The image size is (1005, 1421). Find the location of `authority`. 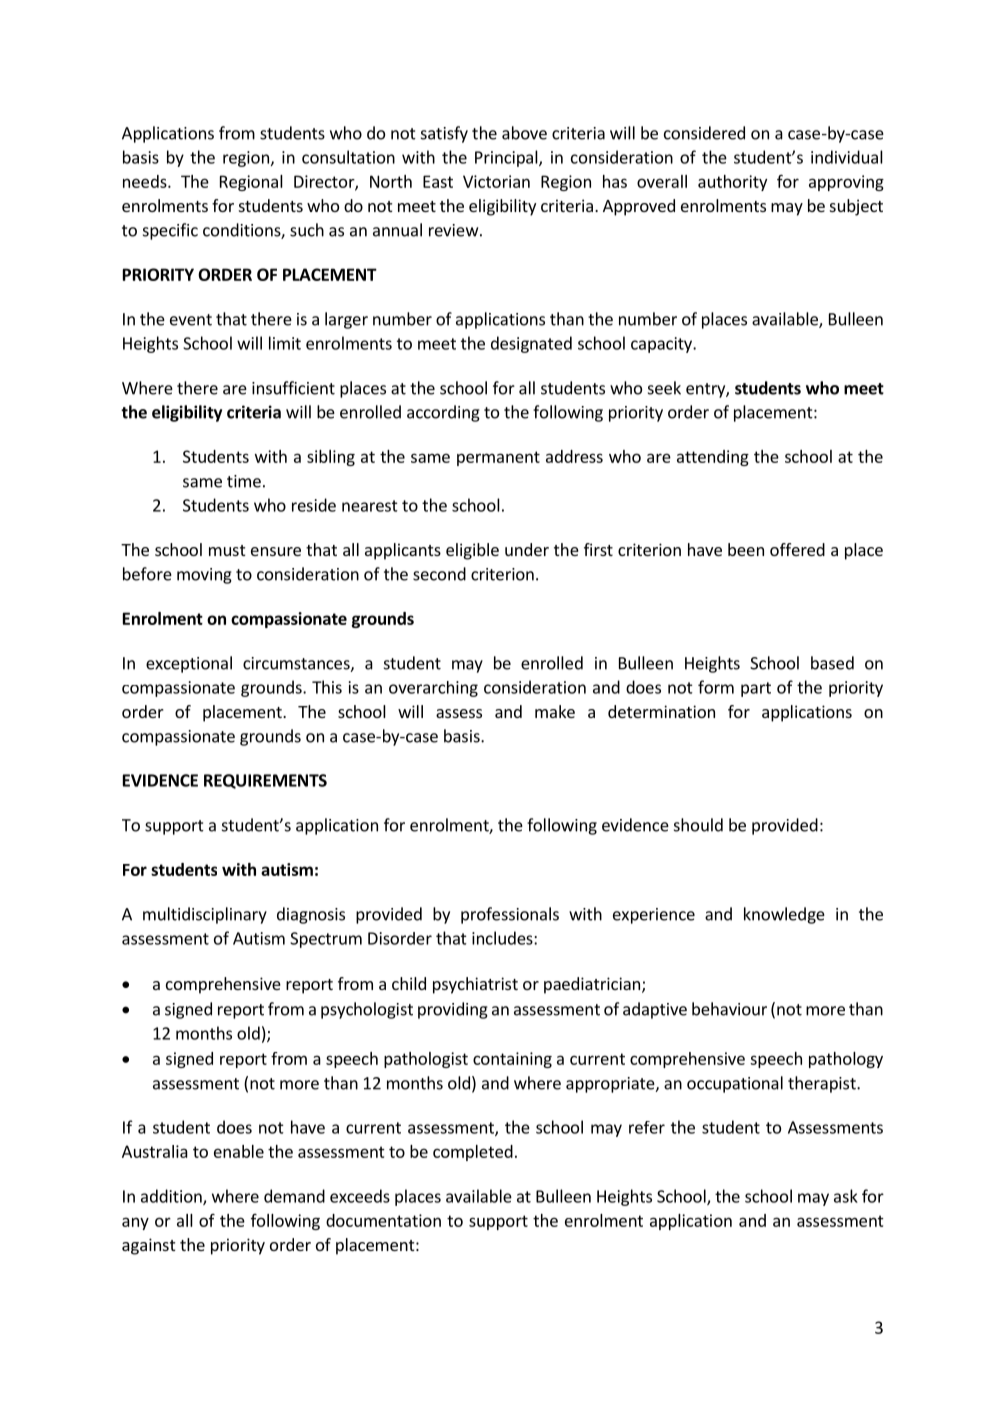

authority is located at coordinates (732, 183).
